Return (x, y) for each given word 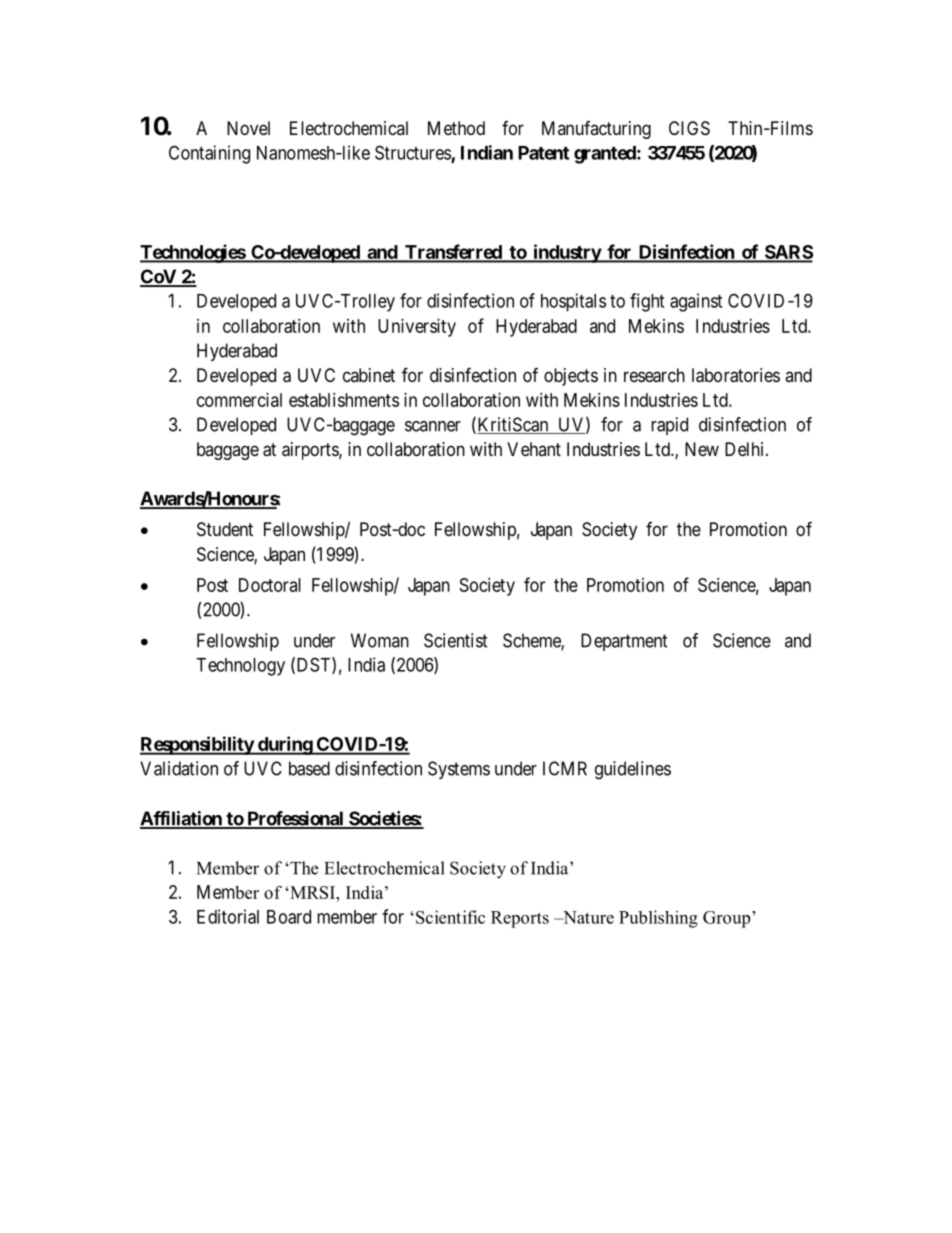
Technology (240, 667)
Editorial (228, 916)
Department (624, 642)
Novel (248, 128)
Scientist (456, 640)
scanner (433, 426)
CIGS (689, 128)
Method (456, 128)
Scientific (450, 917)
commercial (239, 400)
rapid (669, 426)
